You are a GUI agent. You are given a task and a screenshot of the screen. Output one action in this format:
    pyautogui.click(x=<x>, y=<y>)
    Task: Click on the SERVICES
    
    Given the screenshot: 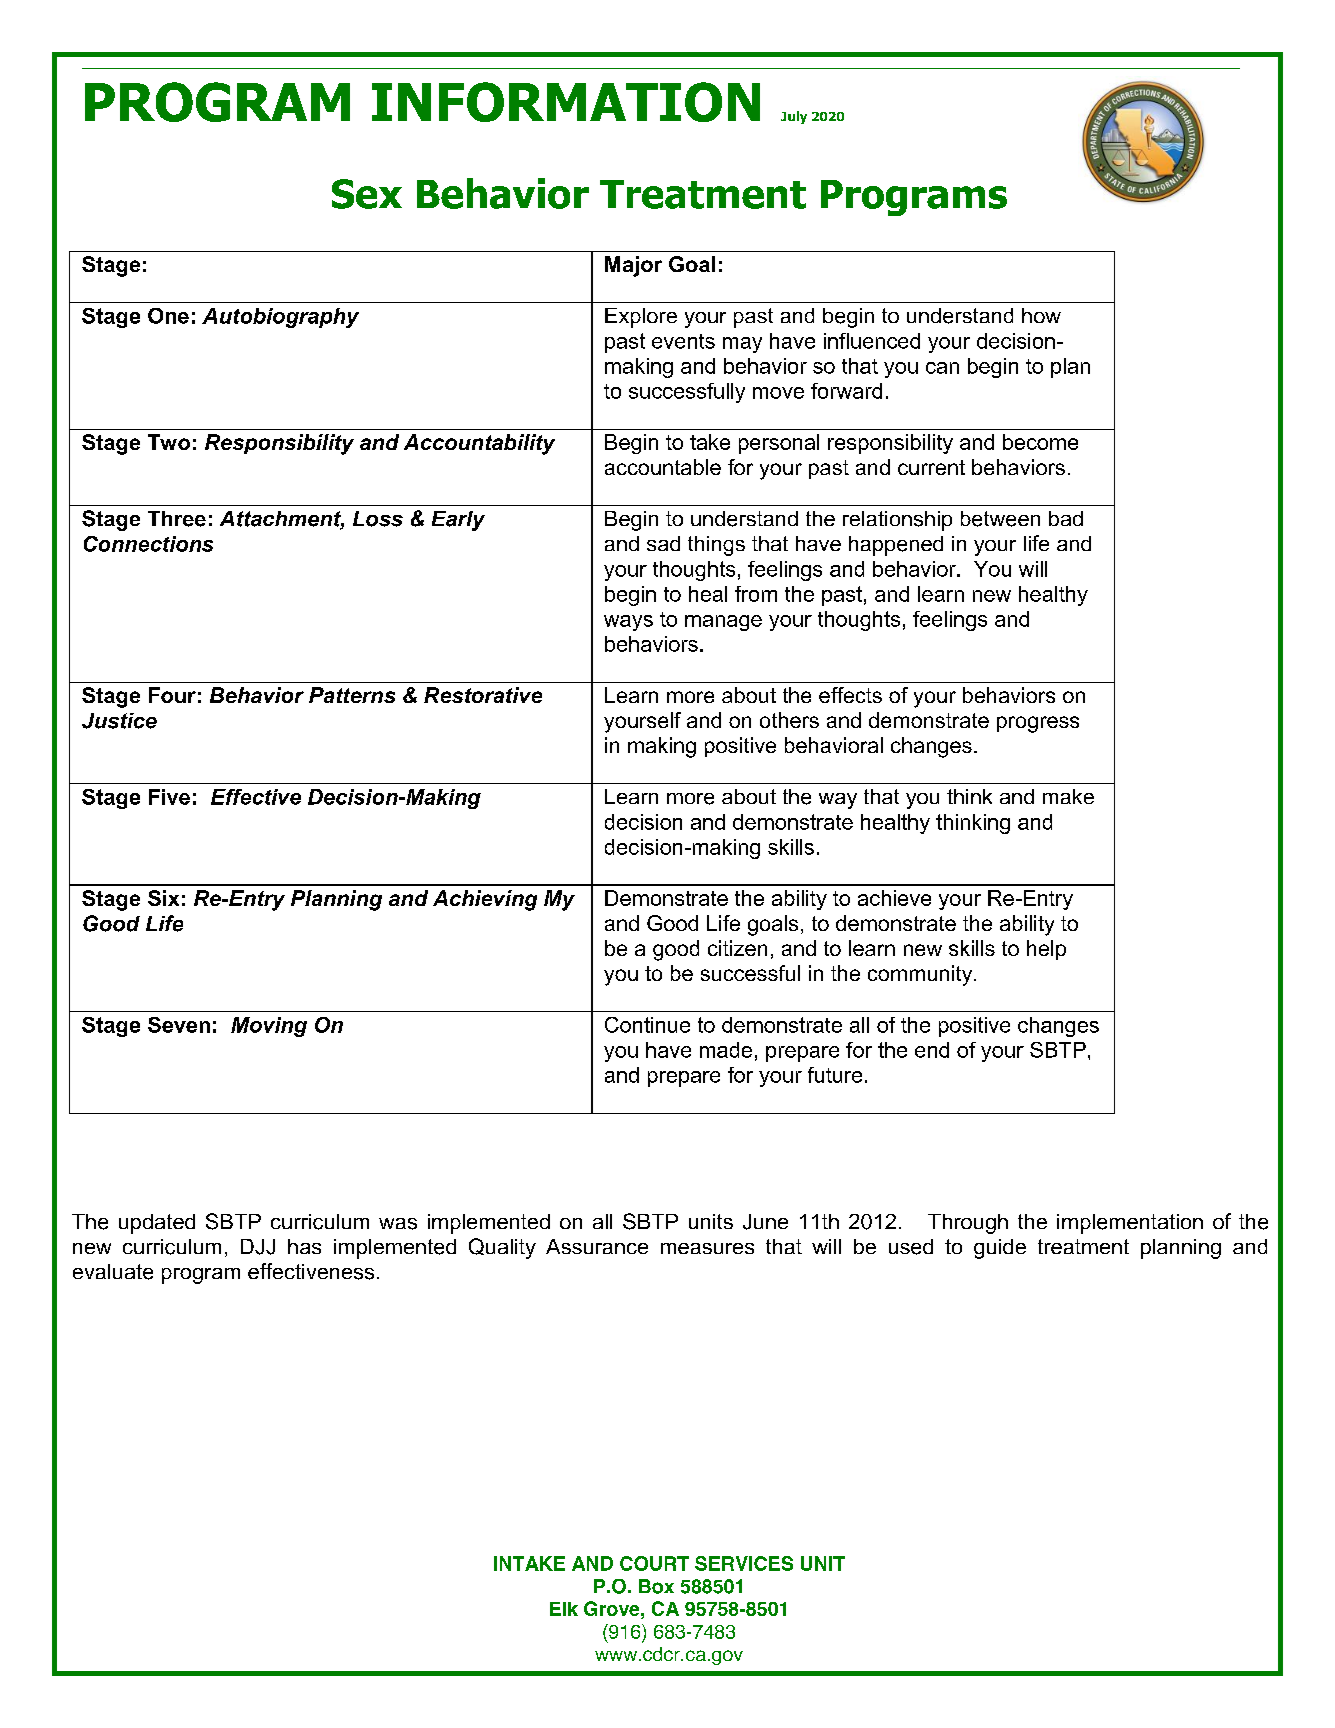 What is the action you would take?
    pyautogui.click(x=744, y=1563)
